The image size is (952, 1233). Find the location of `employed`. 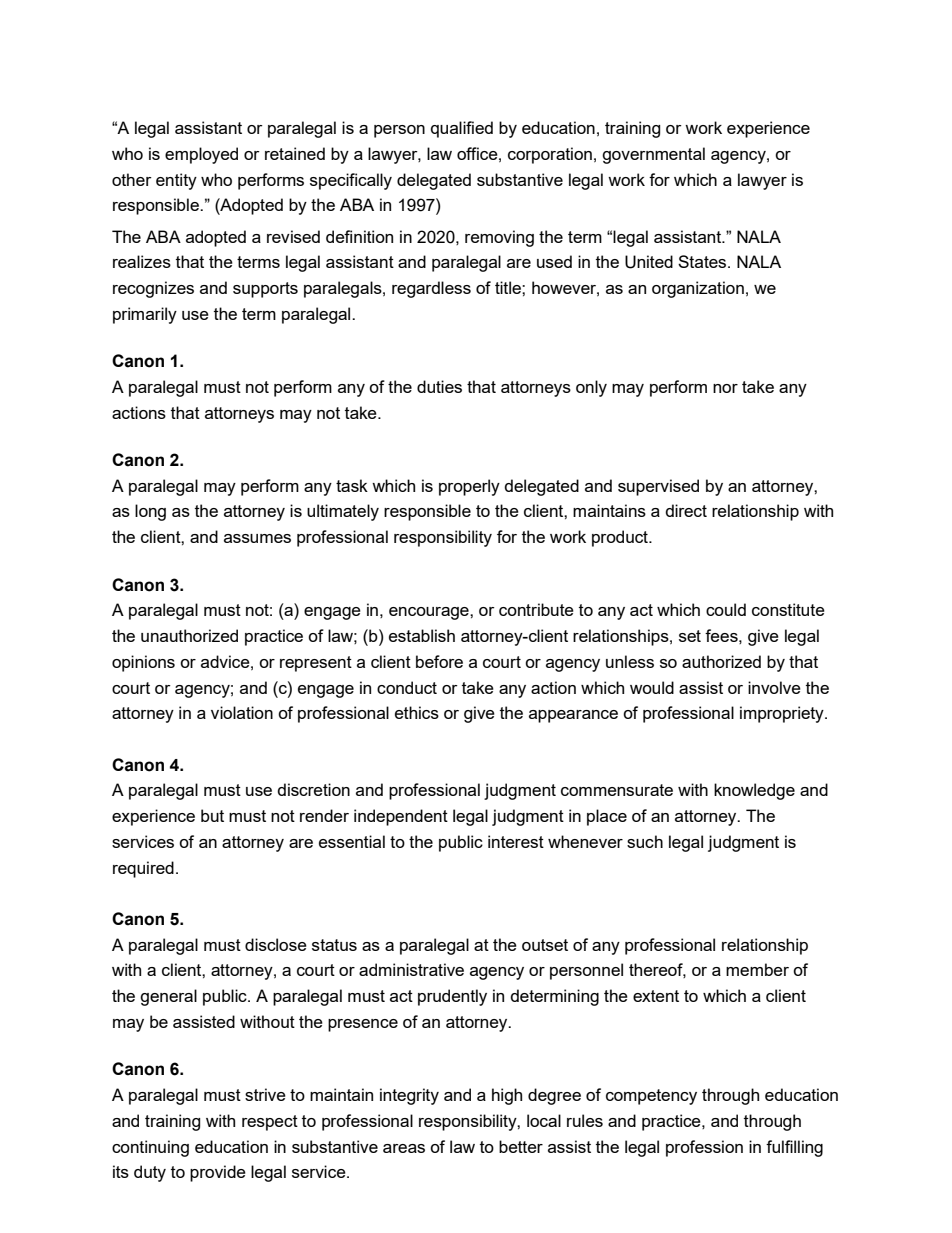

employed is located at coordinates (201, 155).
